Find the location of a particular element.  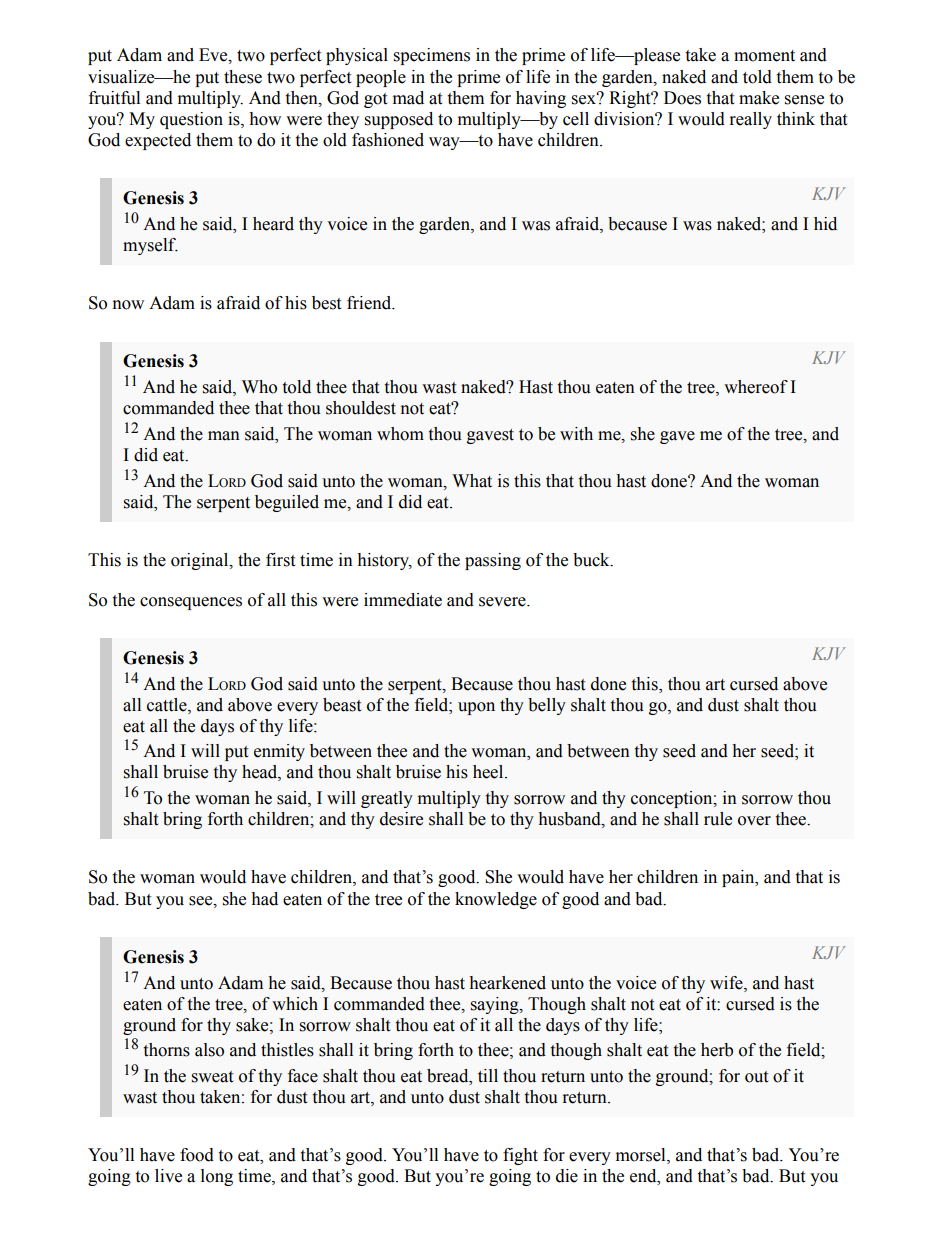

fight is located at coordinates (520, 1156).
